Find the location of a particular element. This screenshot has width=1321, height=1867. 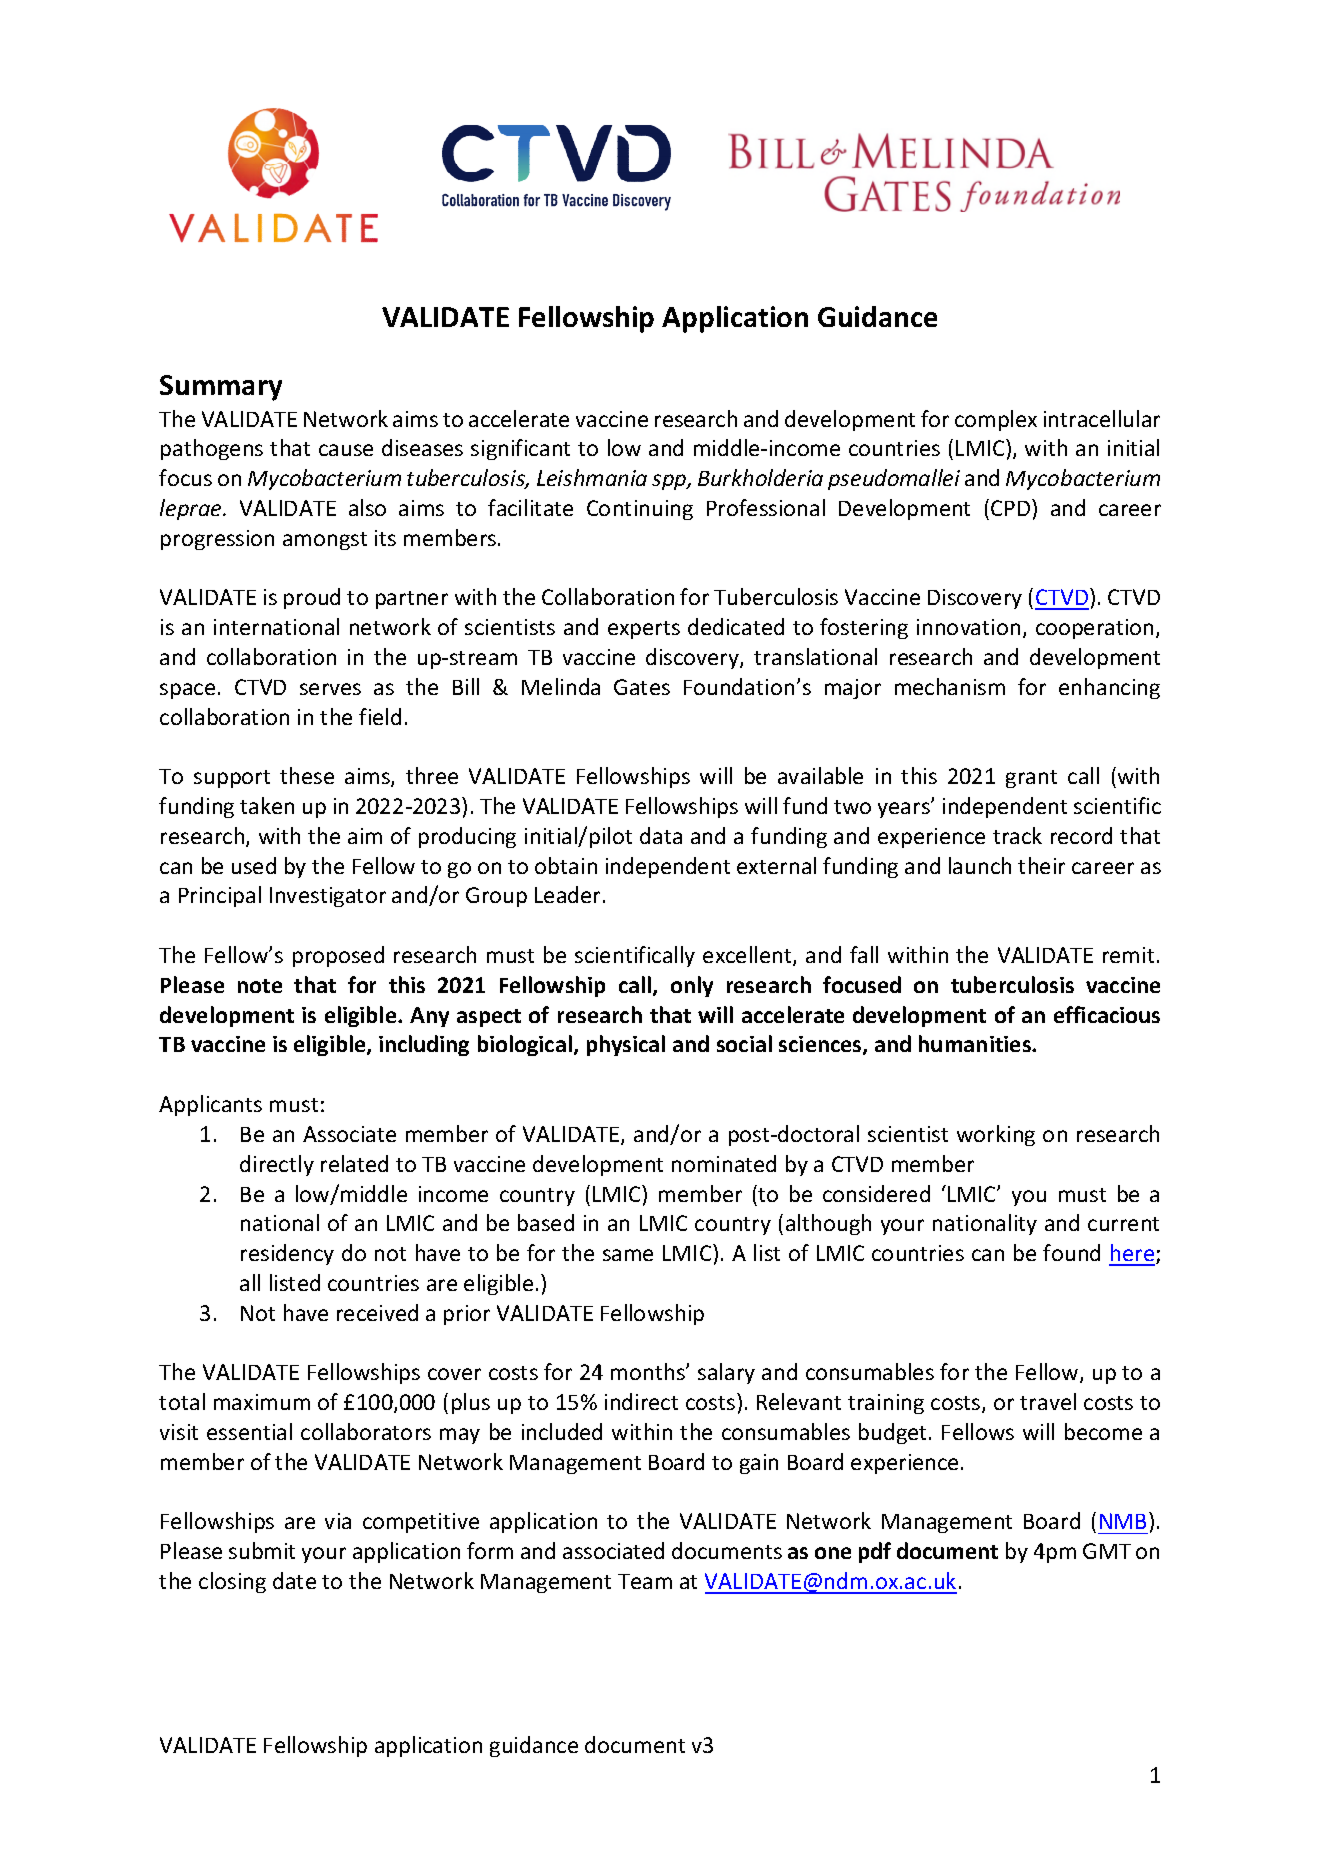

complex is located at coordinates (996, 420).
